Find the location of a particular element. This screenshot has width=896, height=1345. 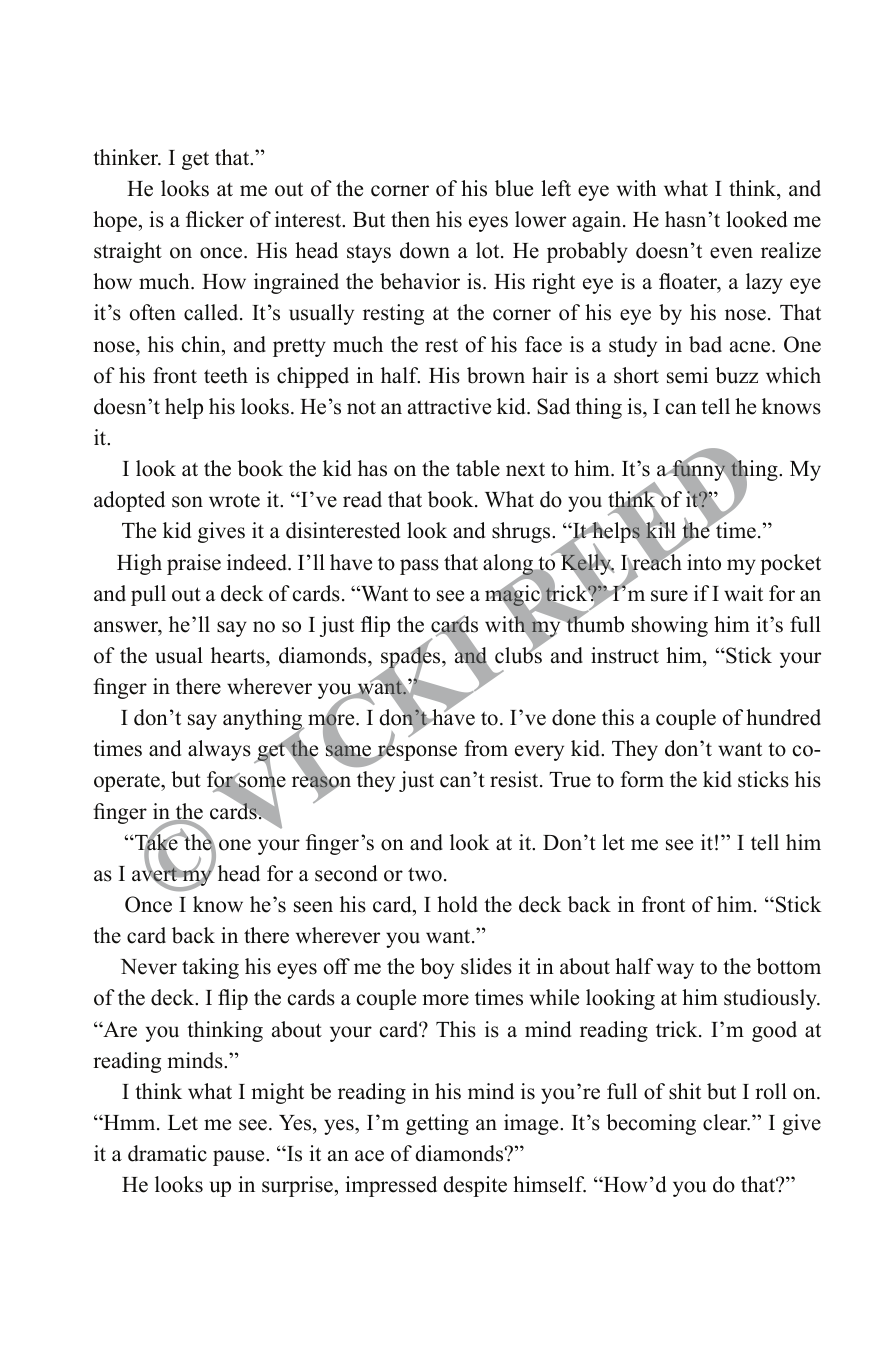

hundred is located at coordinates (783, 717).
